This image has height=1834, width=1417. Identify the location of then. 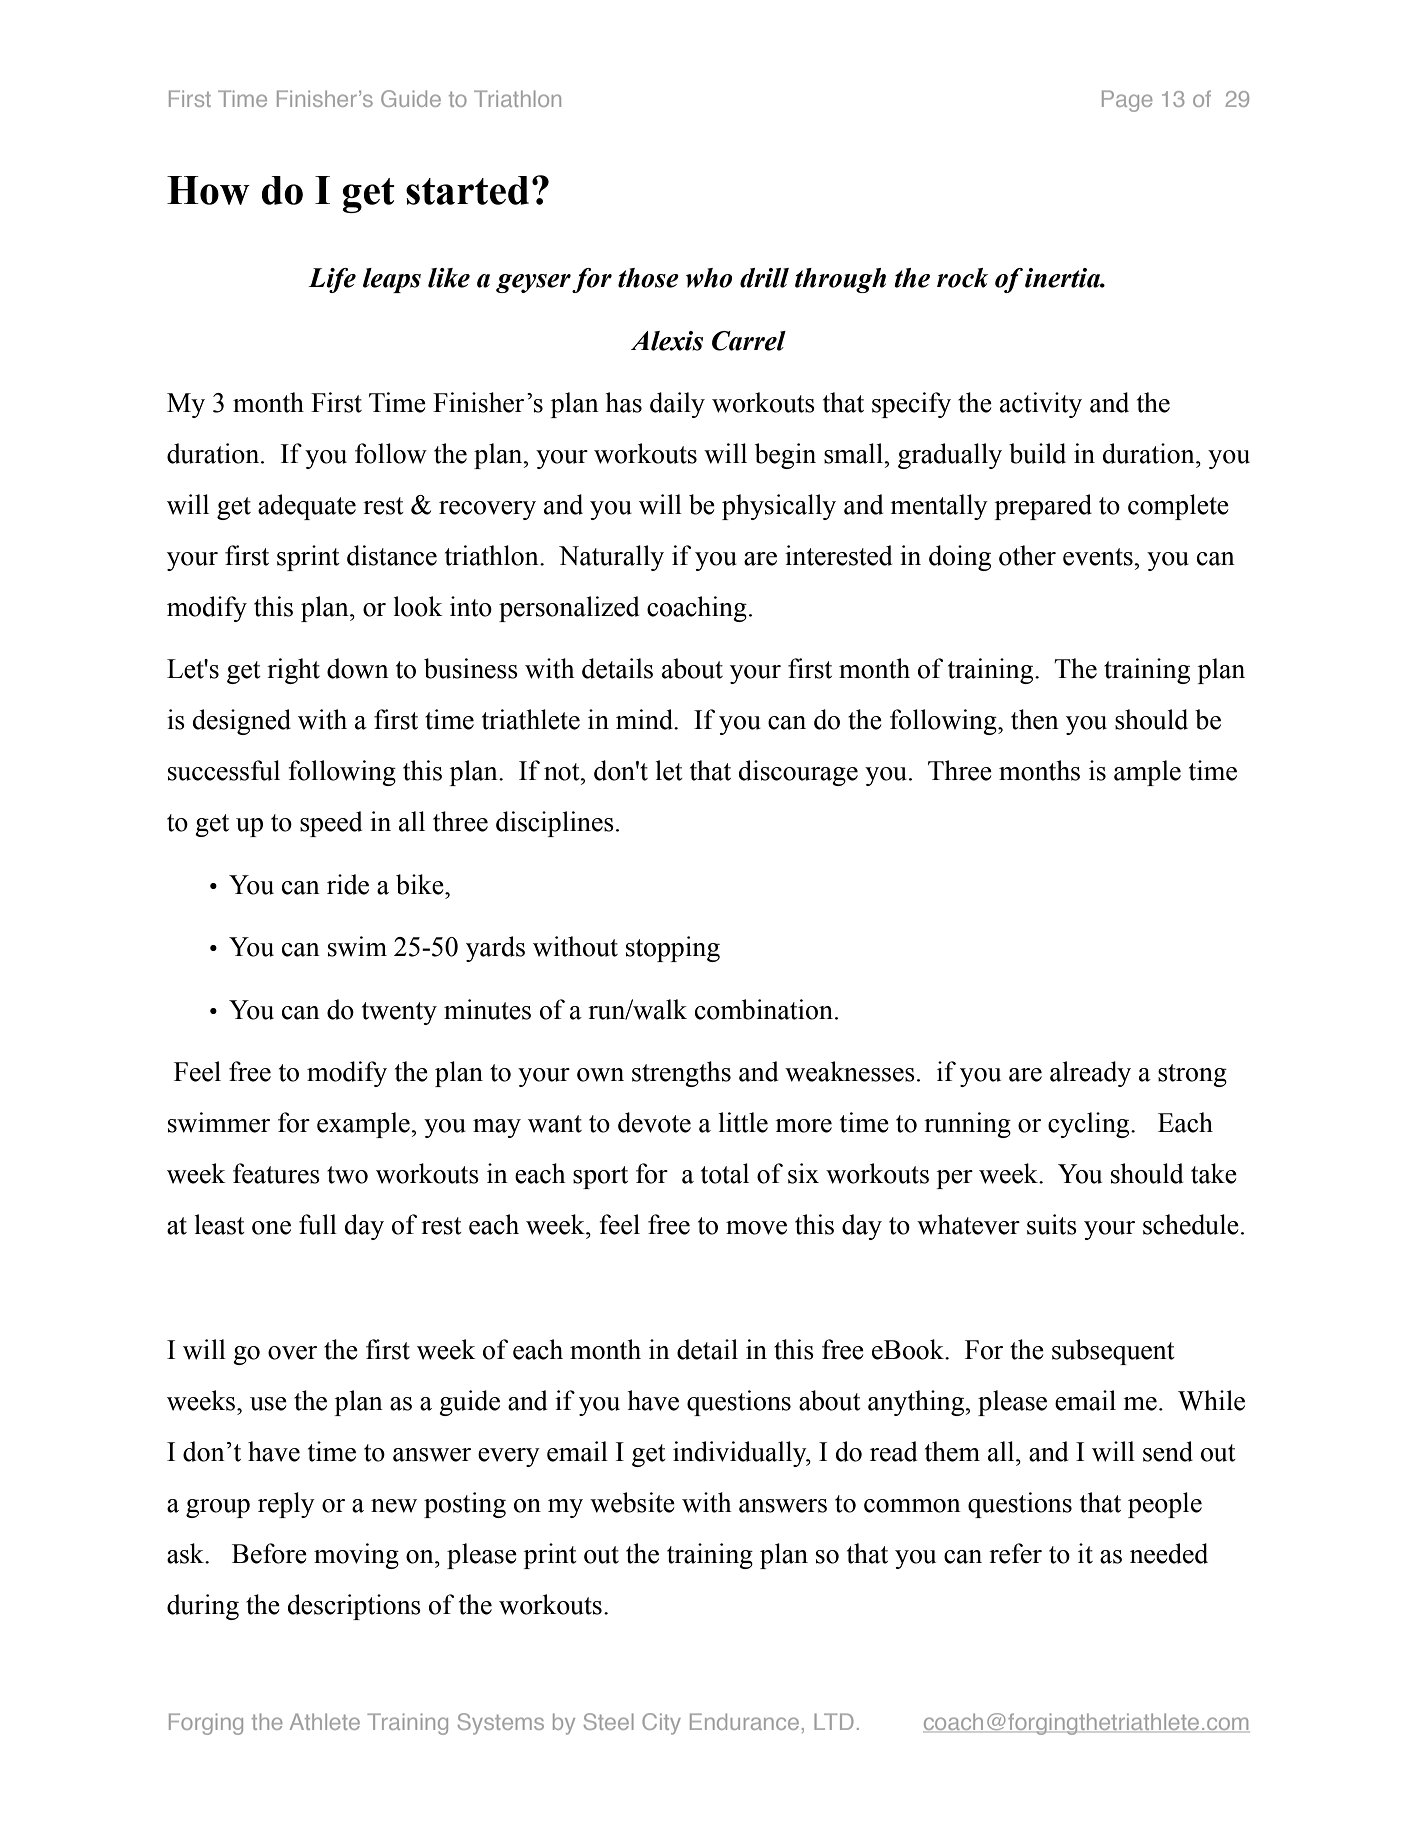
(1035, 719).
